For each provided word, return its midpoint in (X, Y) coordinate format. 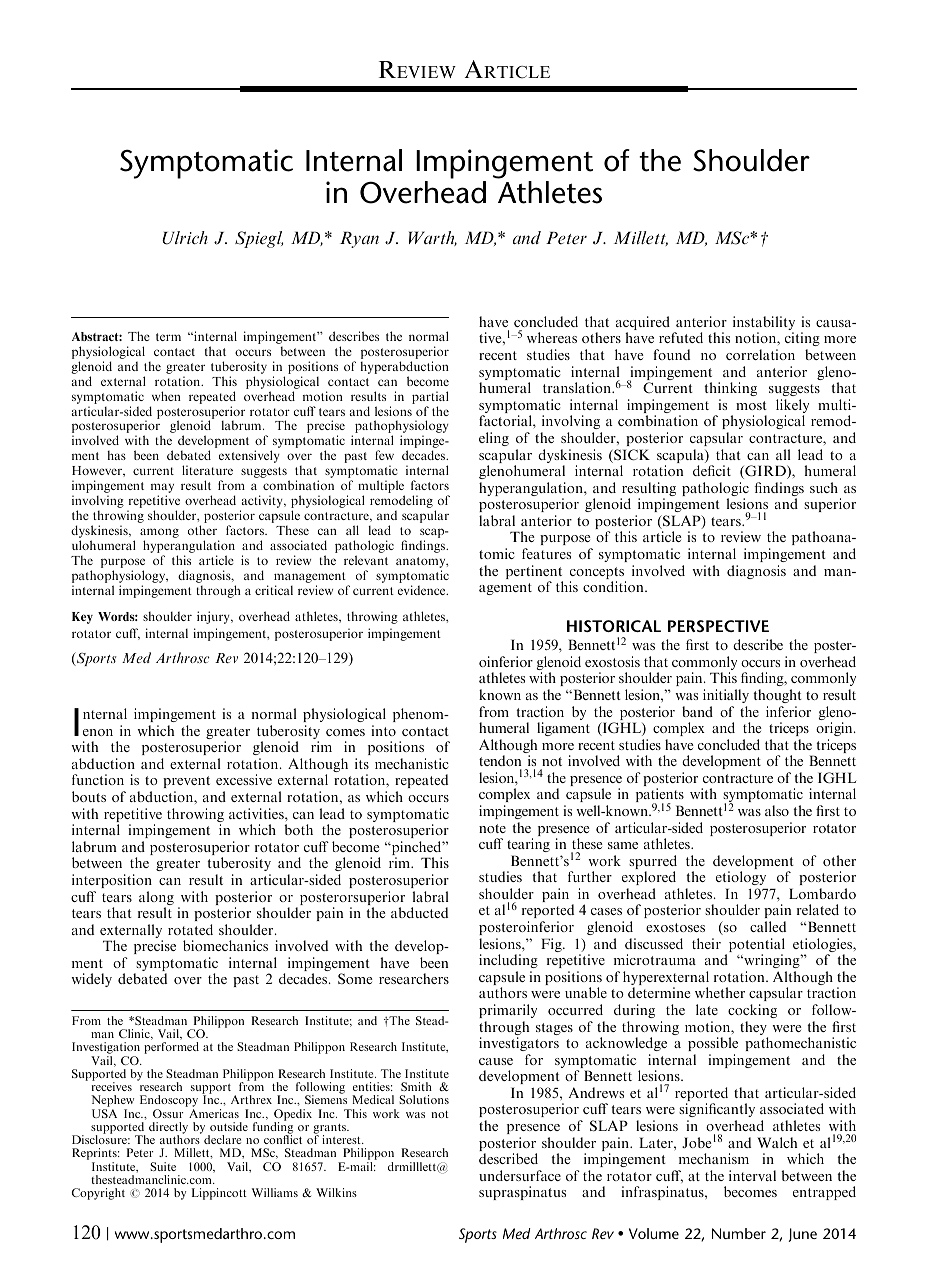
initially (726, 696)
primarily (508, 1011)
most (751, 405)
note (492, 828)
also (777, 810)
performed (171, 1048)
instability (764, 324)
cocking (752, 1011)
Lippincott (219, 1194)
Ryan (359, 239)
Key (82, 618)
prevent (186, 784)
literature (207, 470)
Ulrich (185, 238)
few (384, 455)
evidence (423, 590)
